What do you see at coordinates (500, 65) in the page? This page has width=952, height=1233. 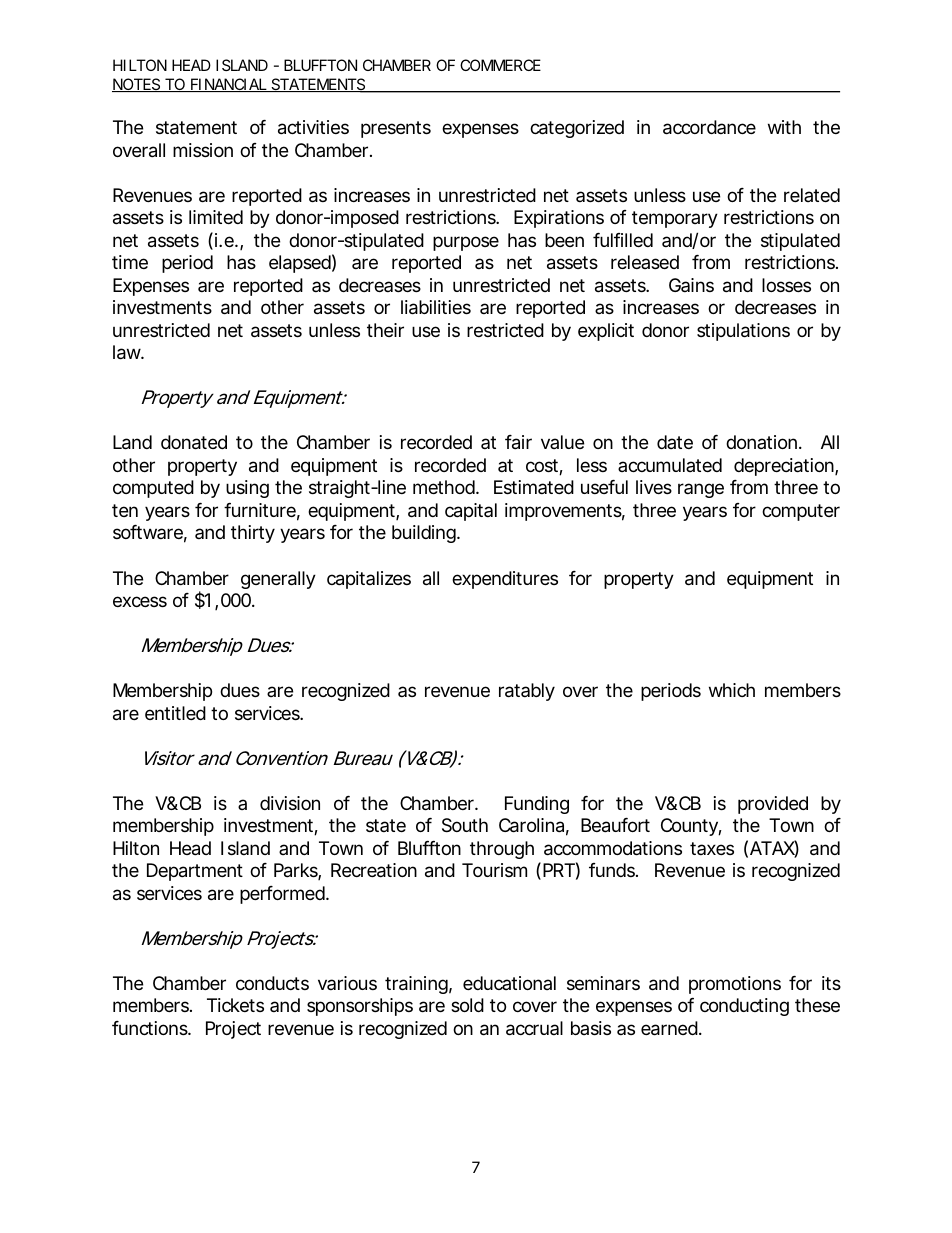 I see `COMMERCE` at bounding box center [500, 65].
